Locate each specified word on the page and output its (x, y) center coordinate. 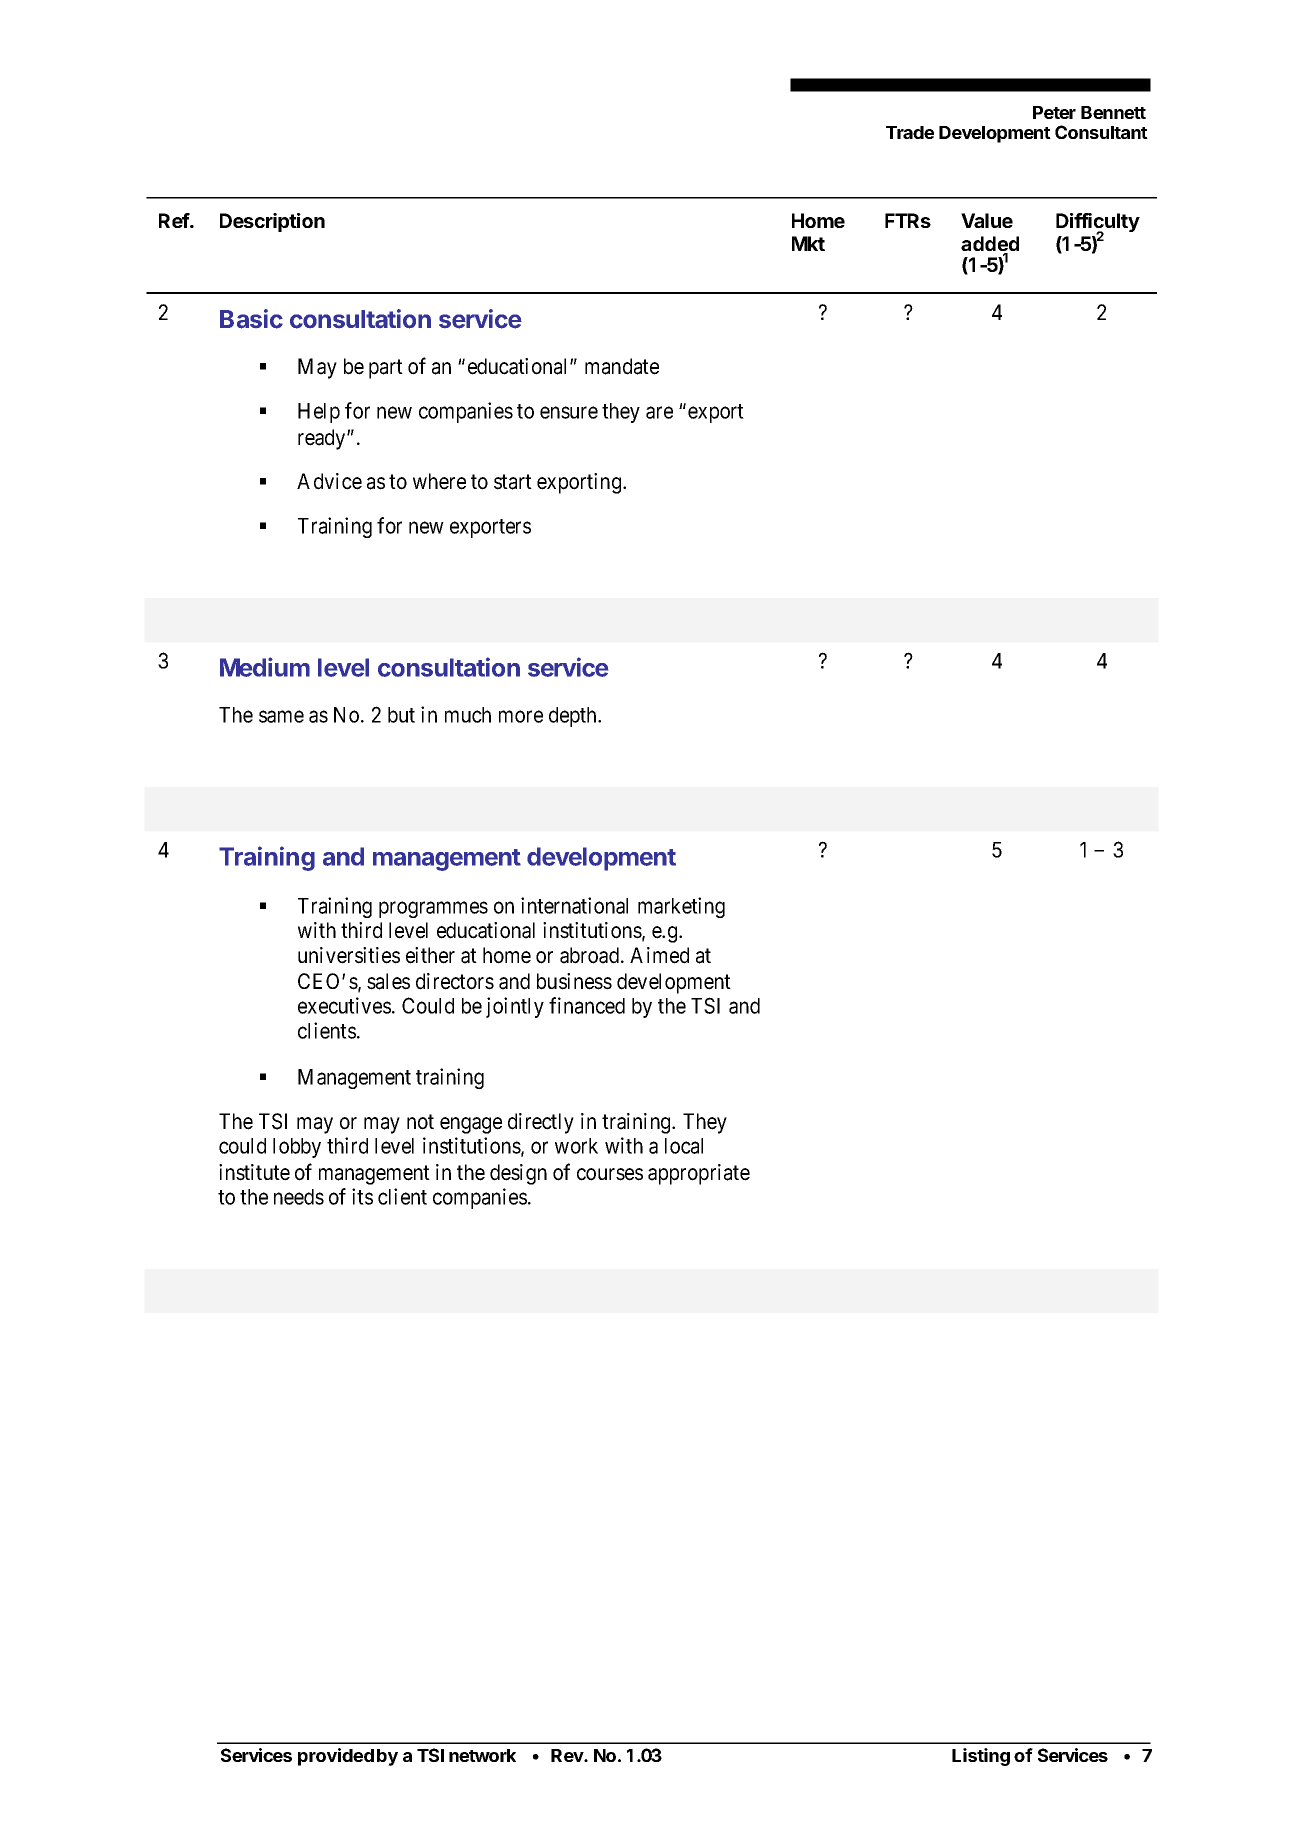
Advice (329, 481)
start (513, 482)
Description (272, 222)
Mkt (808, 243)
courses (610, 1174)
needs (299, 1197)
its (362, 1196)
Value (987, 220)
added (990, 245)
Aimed (659, 955)
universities (349, 955)
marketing (681, 907)
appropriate (699, 1174)
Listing (981, 1757)
